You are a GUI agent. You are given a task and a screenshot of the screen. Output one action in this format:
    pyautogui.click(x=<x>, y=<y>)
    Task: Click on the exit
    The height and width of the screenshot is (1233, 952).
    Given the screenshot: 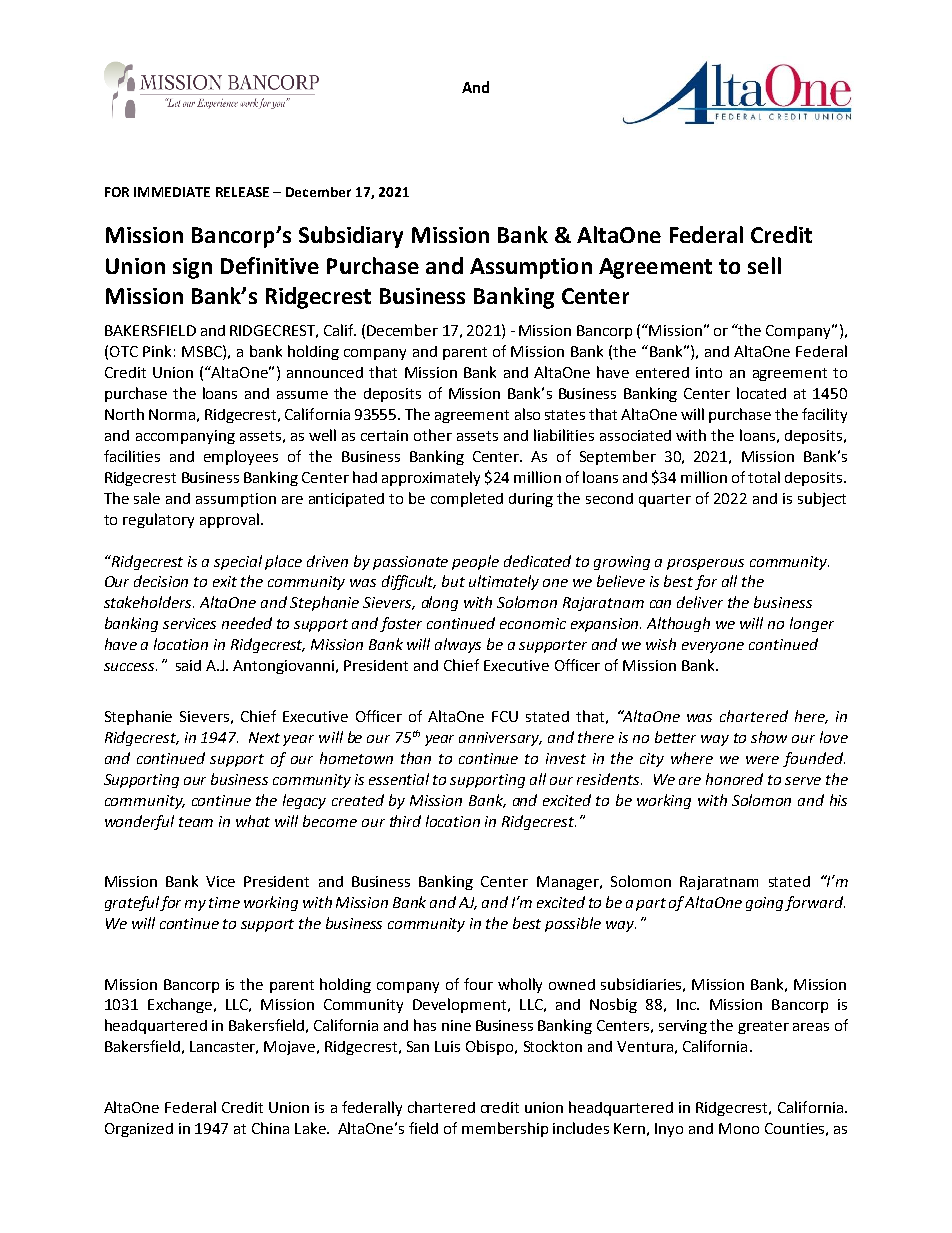 What is the action you would take?
    pyautogui.click(x=225, y=581)
